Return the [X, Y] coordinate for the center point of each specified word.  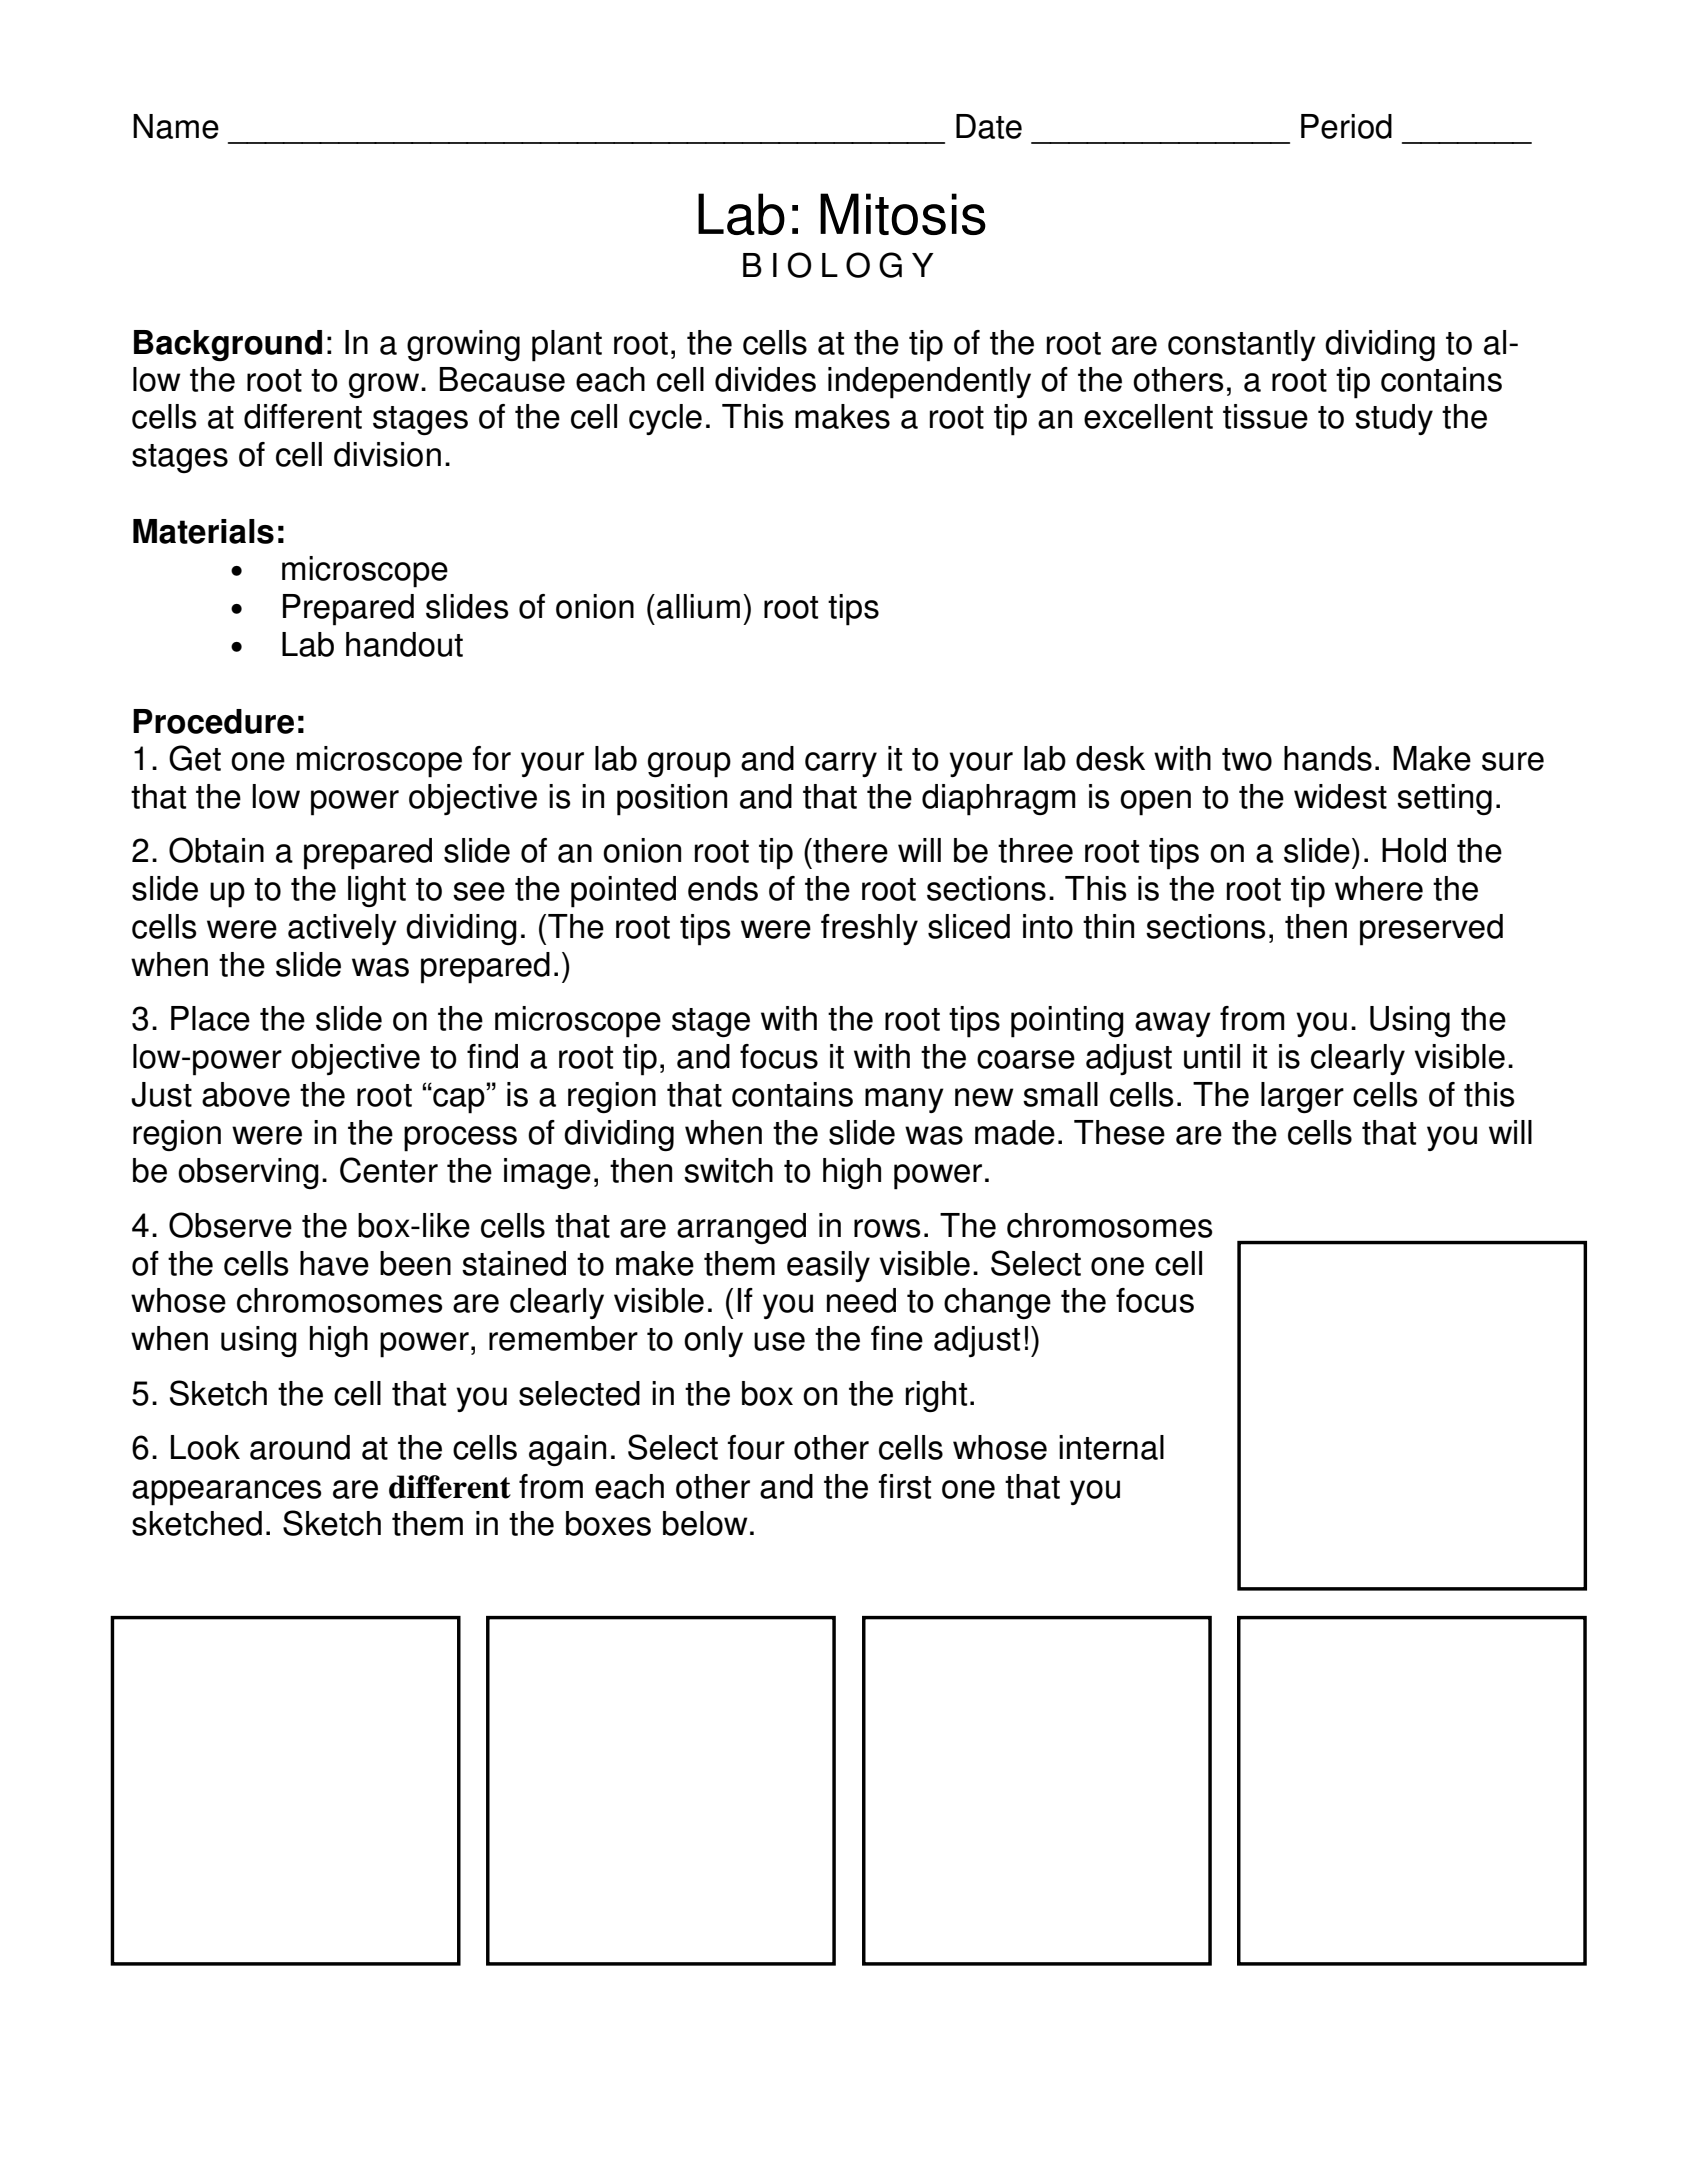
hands [1328, 758]
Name [176, 126]
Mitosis [903, 214]
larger [1302, 1097]
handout [404, 644]
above [246, 1094]
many [904, 1100]
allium [698, 606]
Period [1346, 126]
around [300, 1447]
